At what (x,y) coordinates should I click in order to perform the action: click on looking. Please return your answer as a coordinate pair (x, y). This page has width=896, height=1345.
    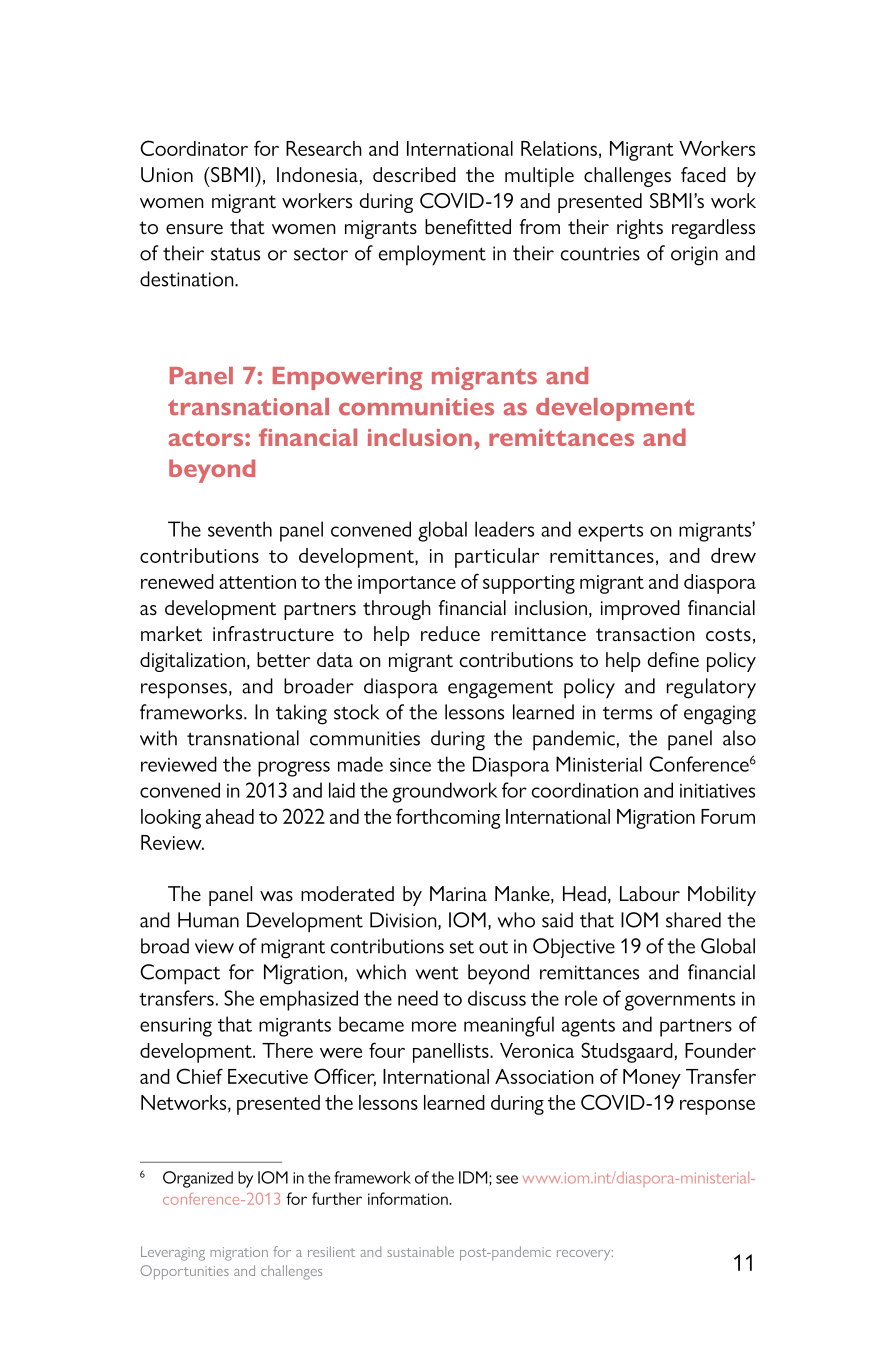
    Looking at the image, I should click on (171, 819).
